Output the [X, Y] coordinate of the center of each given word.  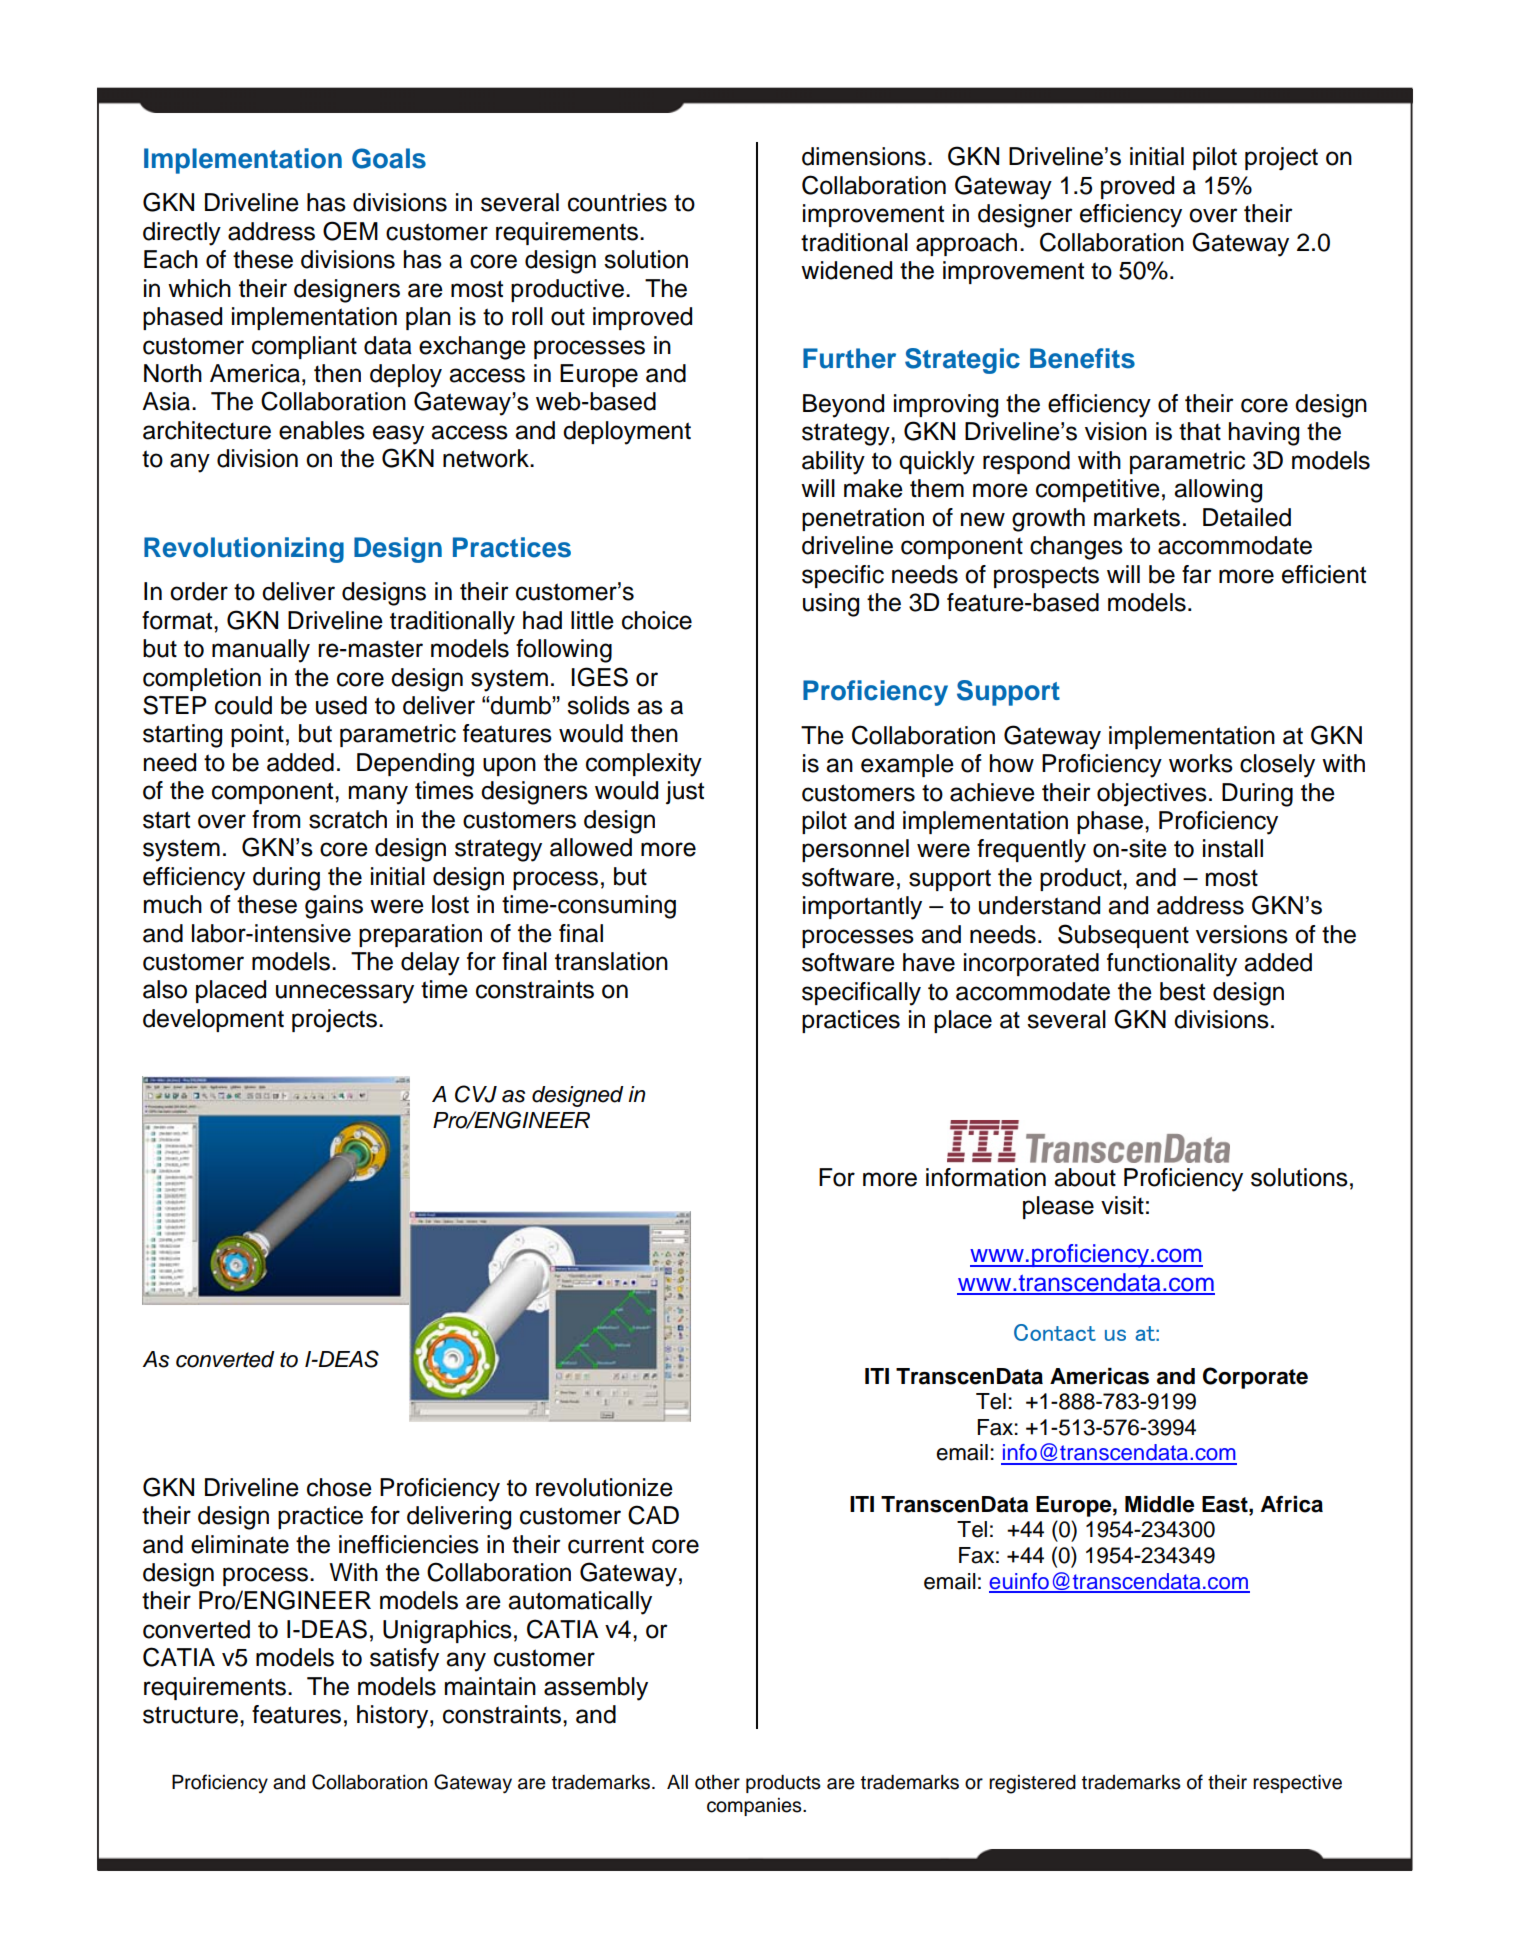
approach [966, 244]
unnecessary [345, 994]
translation [611, 961]
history [394, 1717]
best [1182, 991]
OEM [350, 231]
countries [617, 202]
